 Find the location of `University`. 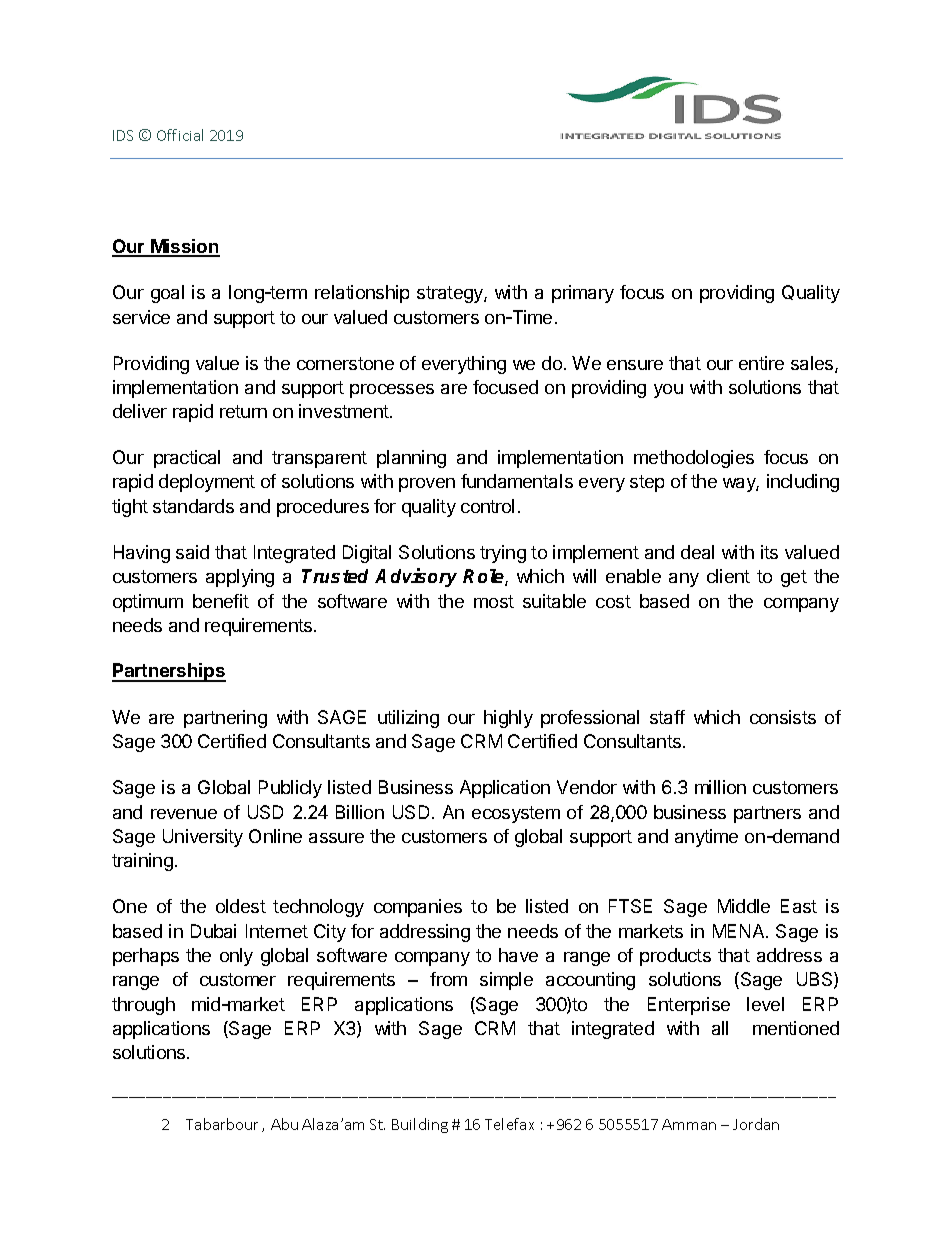

University is located at coordinates (203, 838).
